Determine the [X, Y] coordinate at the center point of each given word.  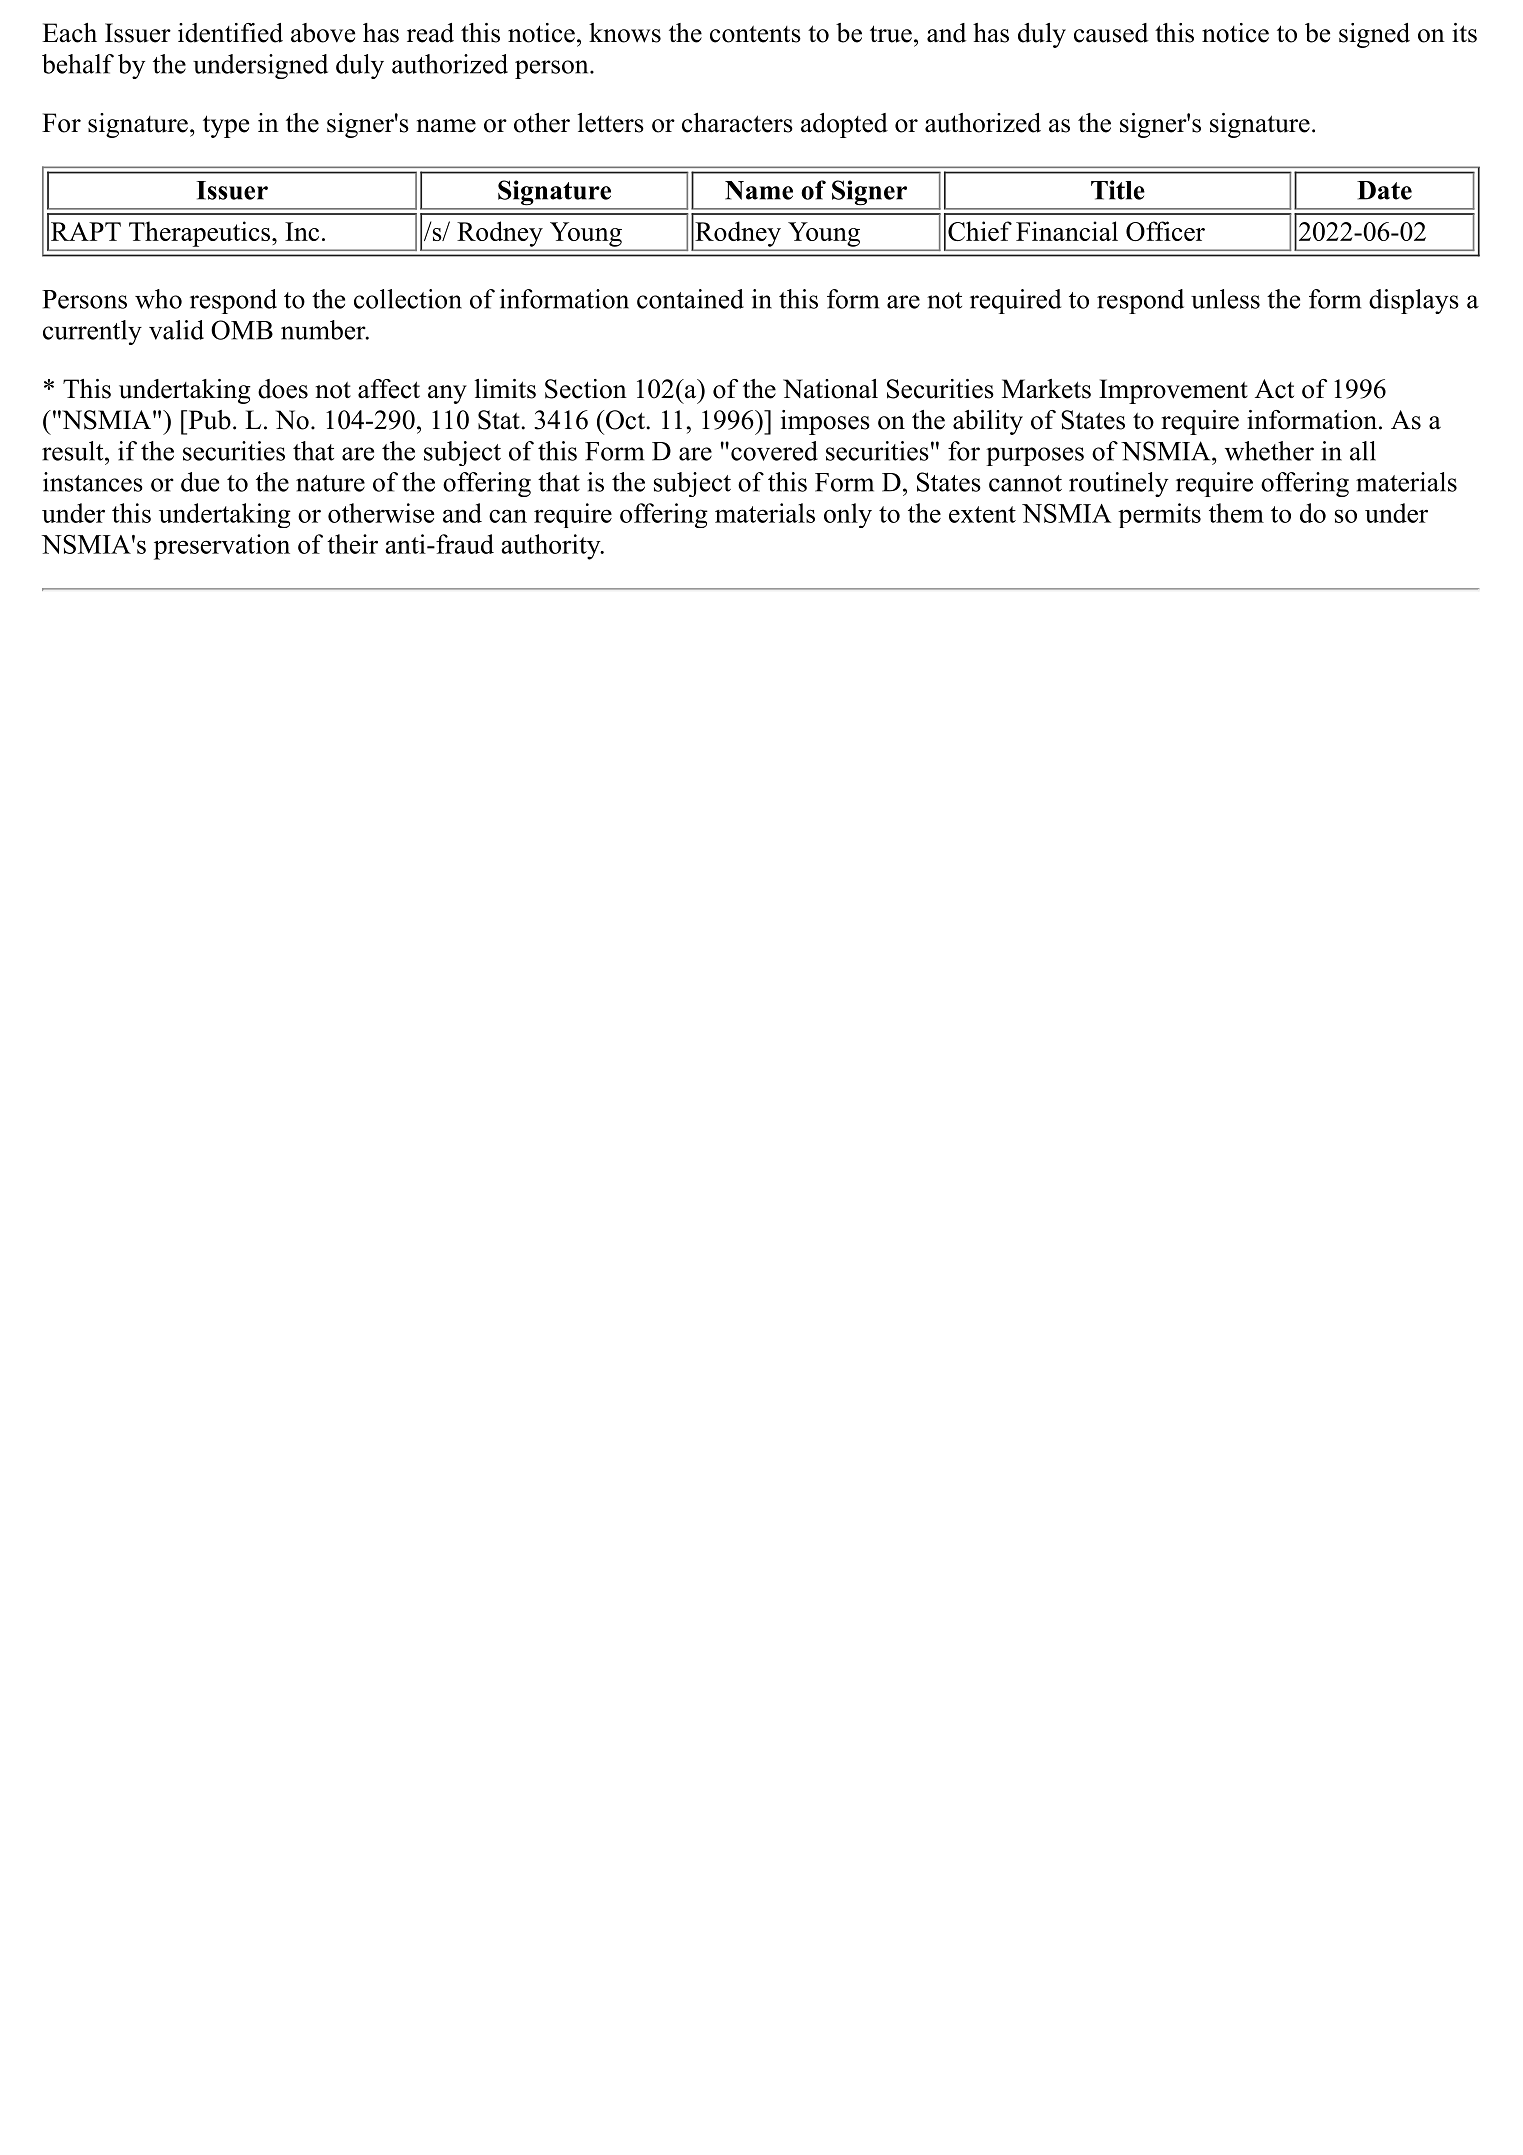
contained [690, 299]
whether [1269, 451]
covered [773, 451]
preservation [222, 547]
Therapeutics [199, 234]
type [226, 126]
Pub [208, 420]
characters [737, 123]
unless [1225, 299]
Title [1118, 190]
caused [1111, 33]
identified [230, 33]
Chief [980, 231]
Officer [1165, 231]
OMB [242, 330]
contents [755, 34]
